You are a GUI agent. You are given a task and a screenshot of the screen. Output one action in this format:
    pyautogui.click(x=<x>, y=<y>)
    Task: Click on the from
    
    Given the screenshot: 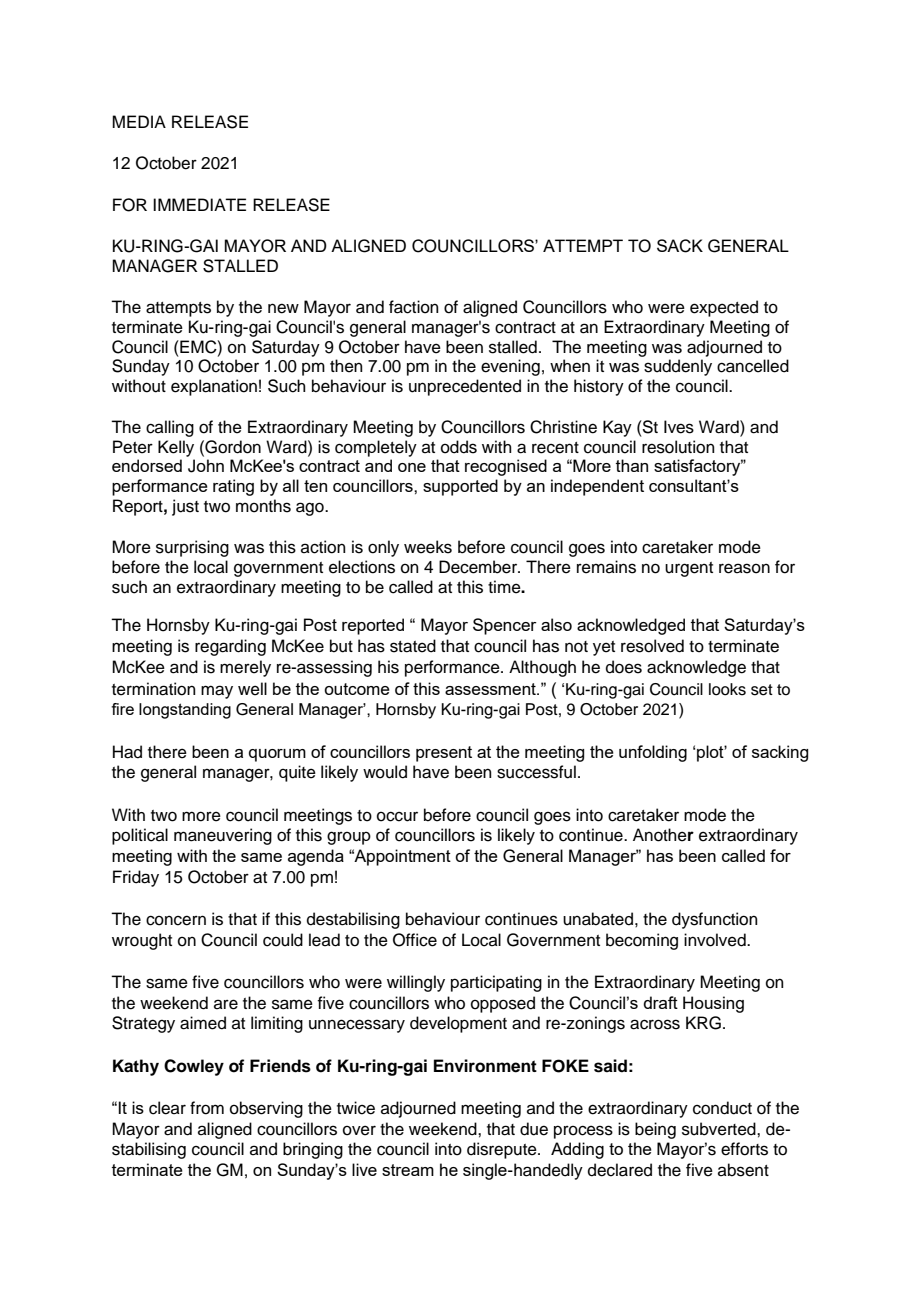 What is the action you would take?
    pyautogui.click(x=207, y=1108)
